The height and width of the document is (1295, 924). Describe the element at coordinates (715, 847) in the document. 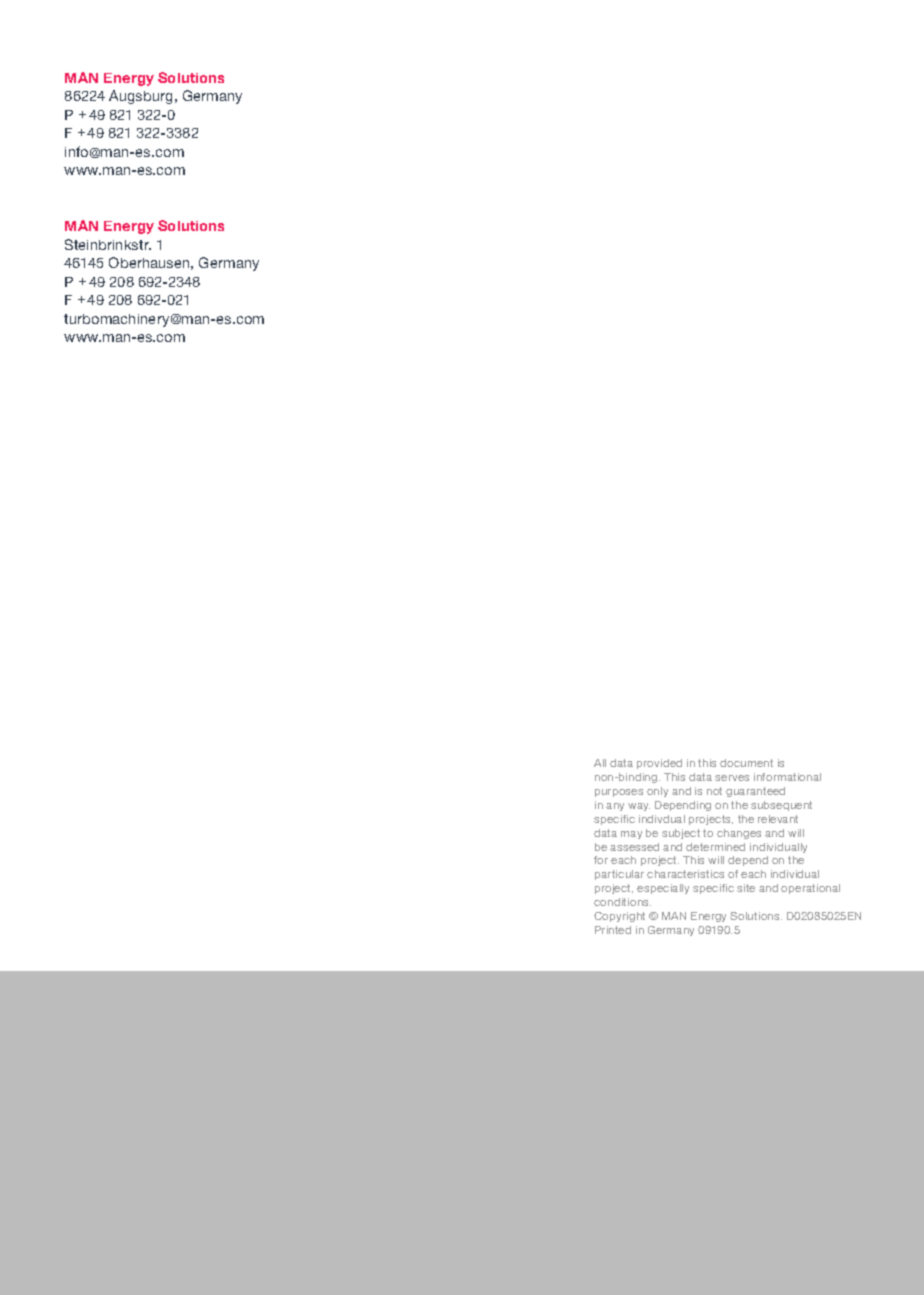

I see `determined` at that location.
